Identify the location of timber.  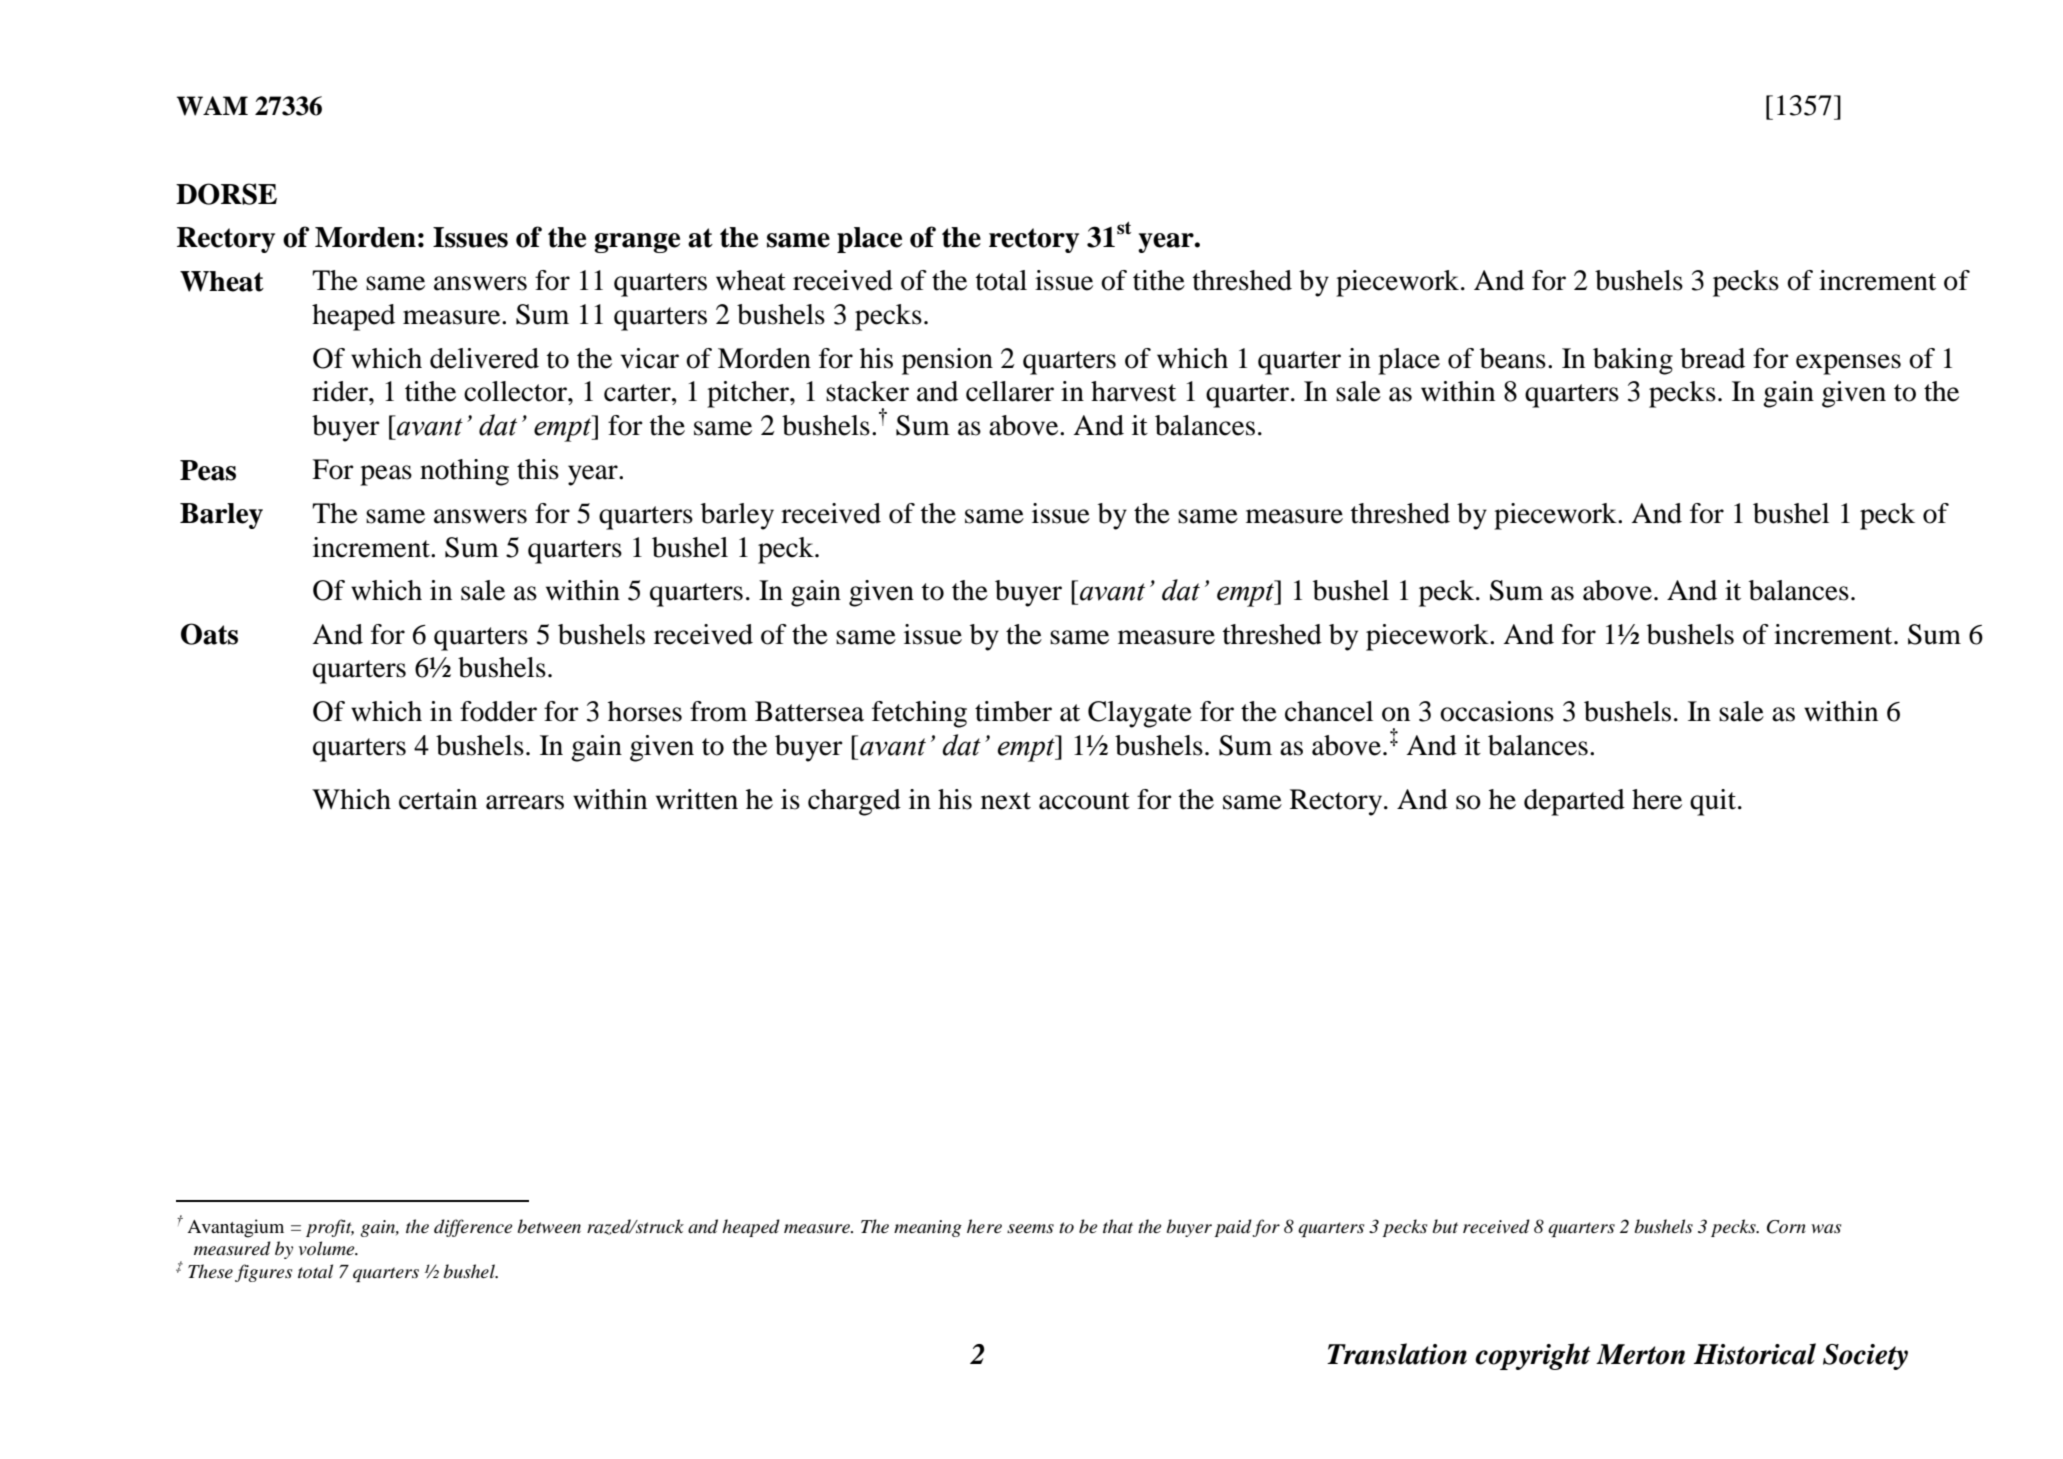
(1013, 711).
